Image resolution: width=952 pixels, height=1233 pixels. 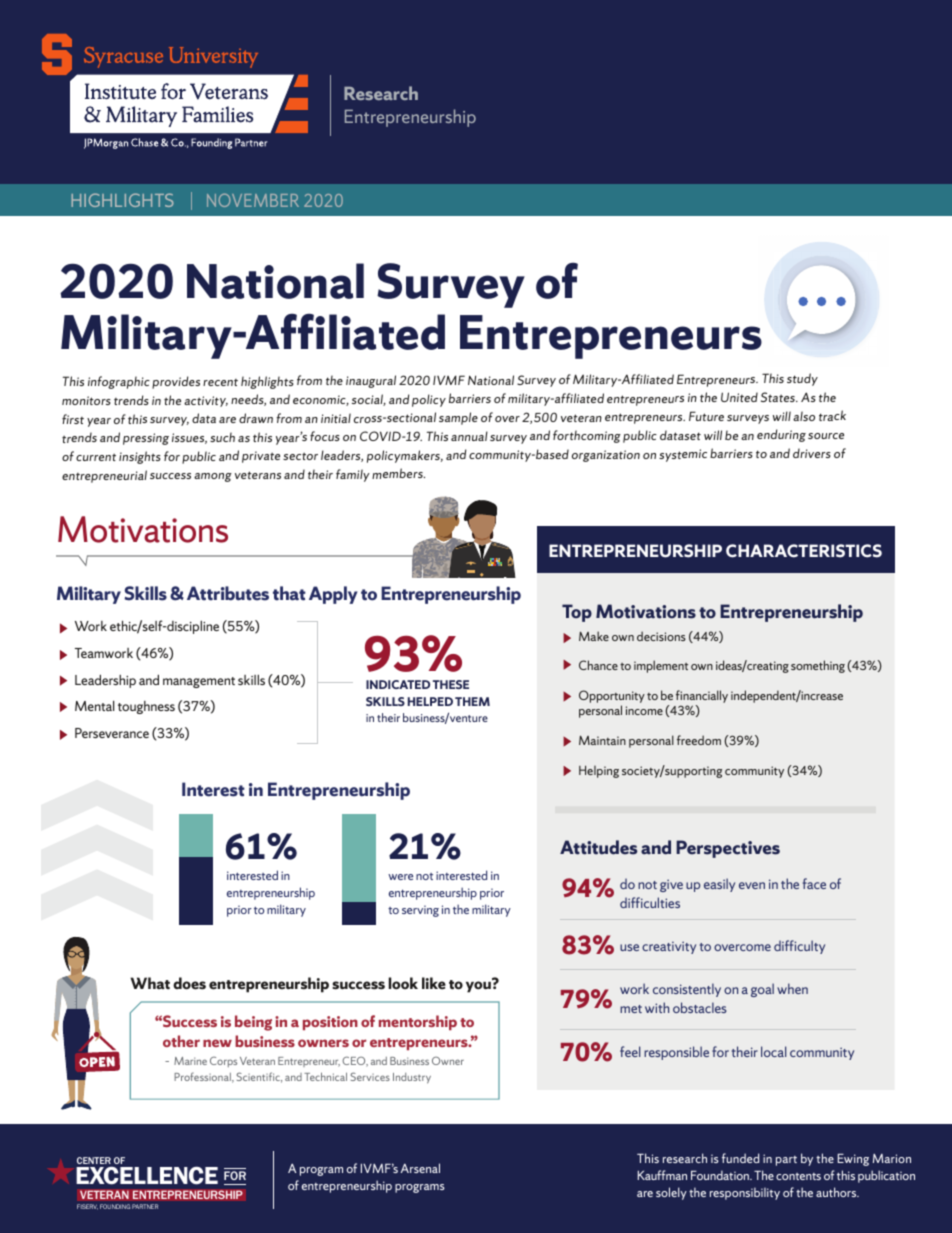 I want to click on you, so click(x=479, y=986).
